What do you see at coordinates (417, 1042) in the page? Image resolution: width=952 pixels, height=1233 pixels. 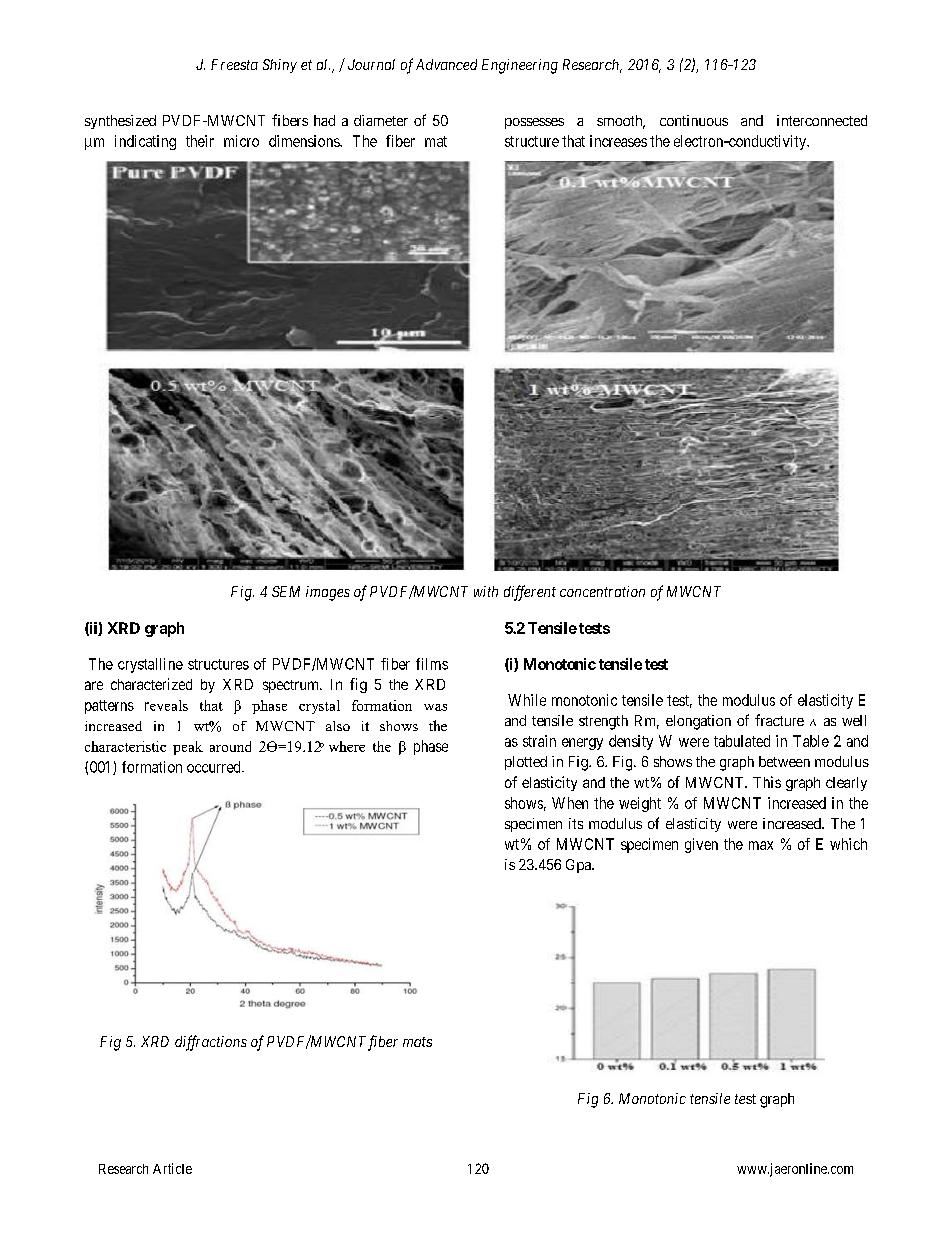 I see `mats` at bounding box center [417, 1042].
